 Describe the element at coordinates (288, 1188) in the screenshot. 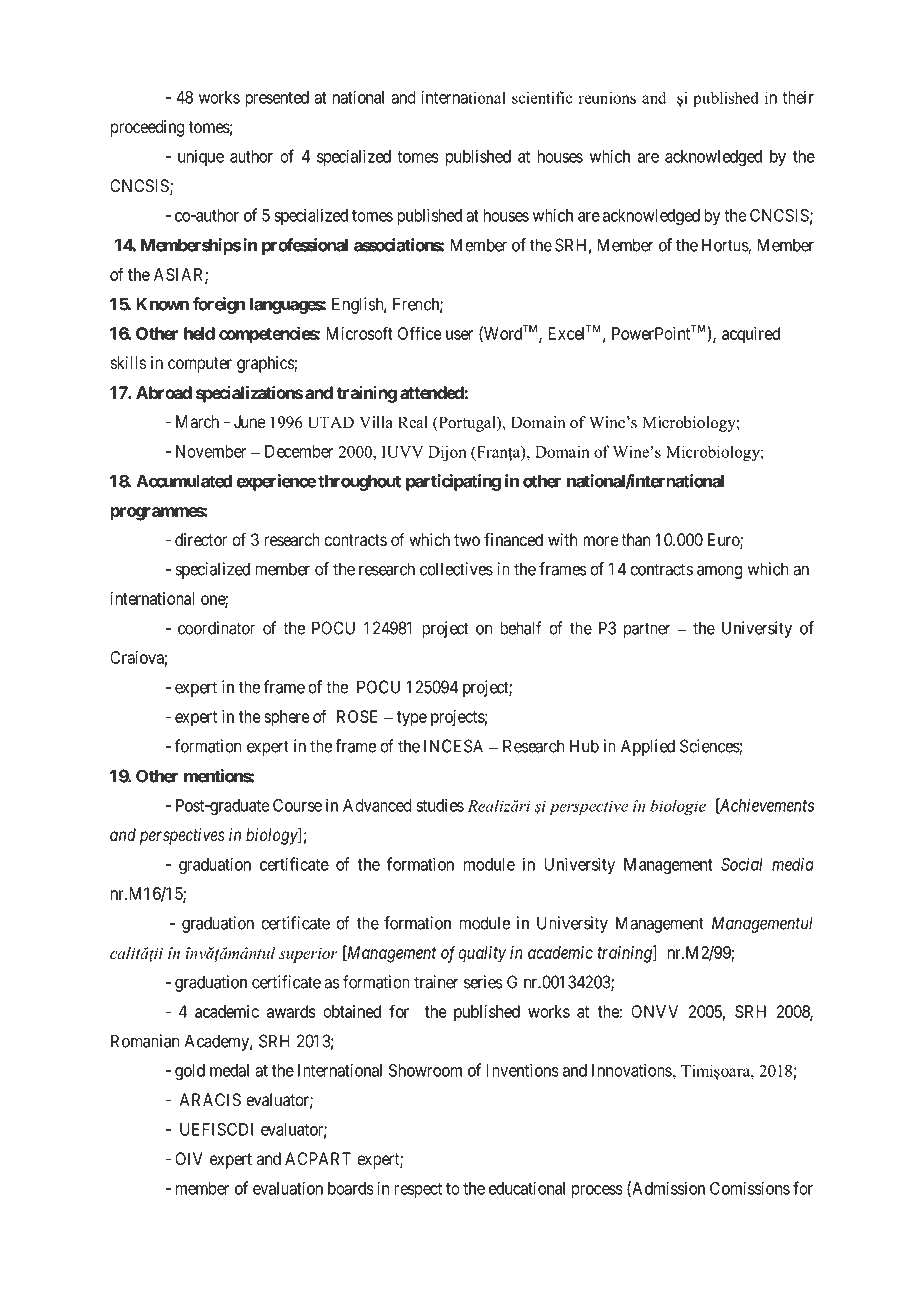

I see `evaluation` at that location.
